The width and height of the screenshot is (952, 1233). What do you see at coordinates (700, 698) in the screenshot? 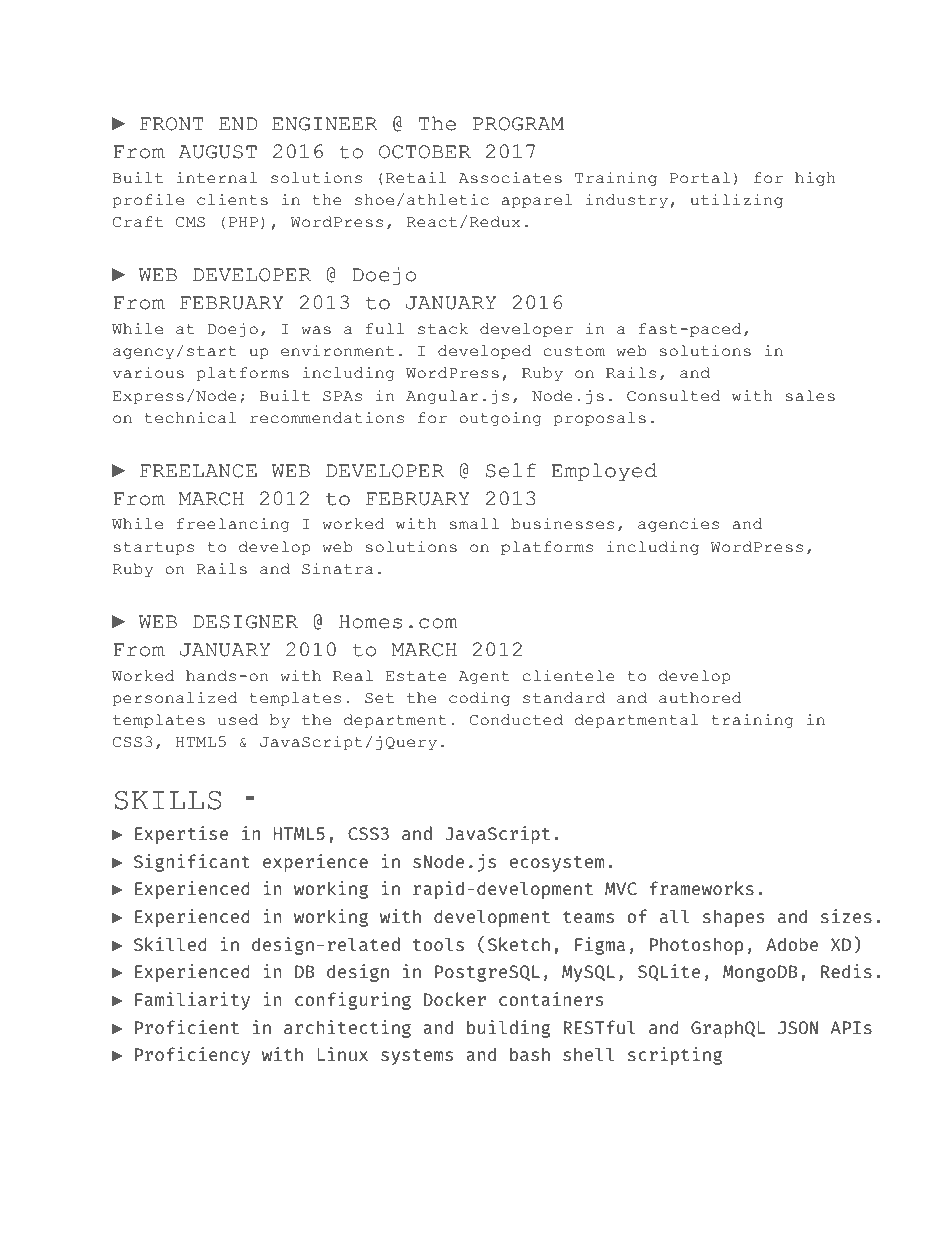
I see `authored` at bounding box center [700, 698].
